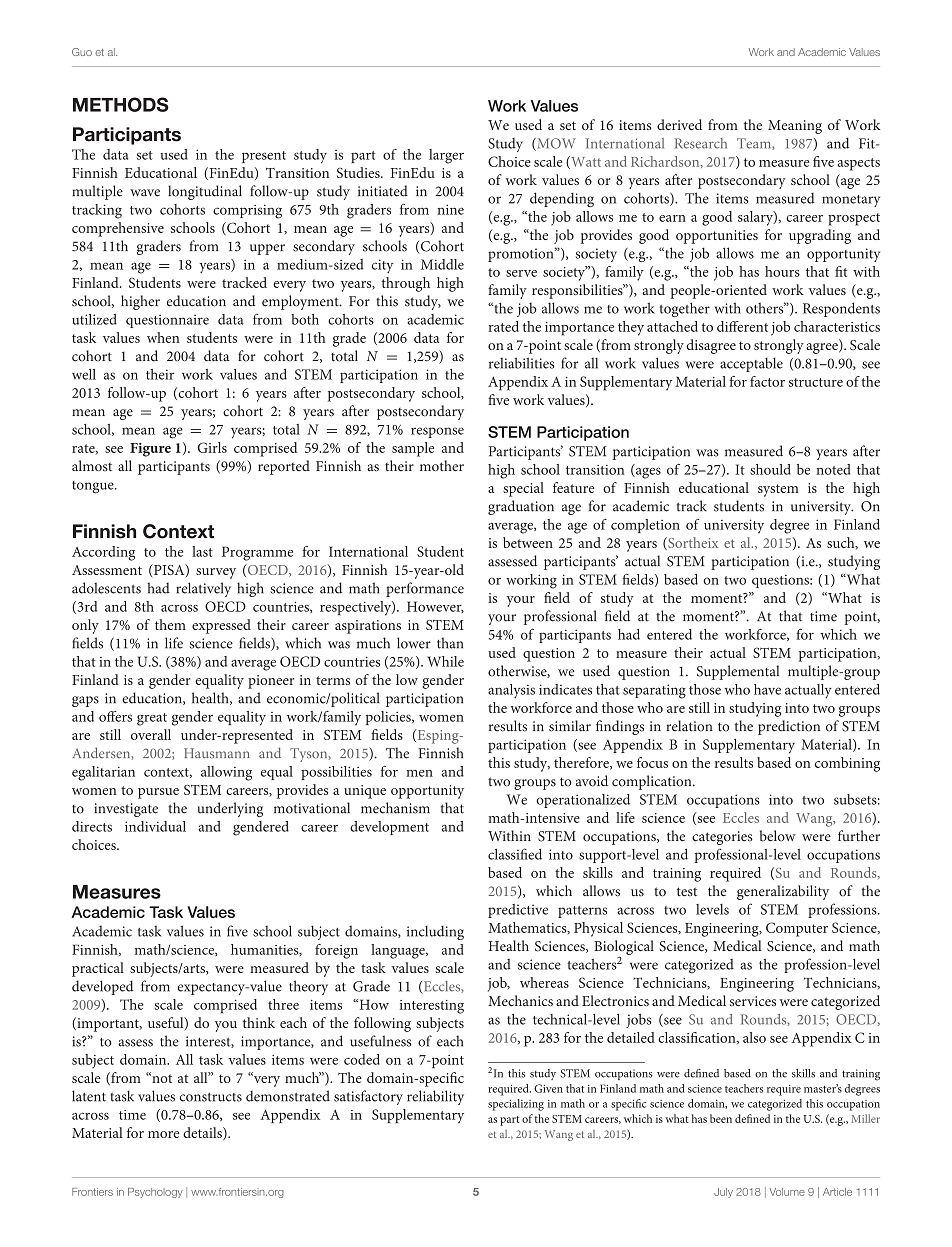 The height and width of the screenshot is (1247, 952). Describe the element at coordinates (787, 1192) in the screenshot. I see `Volume` at that location.
